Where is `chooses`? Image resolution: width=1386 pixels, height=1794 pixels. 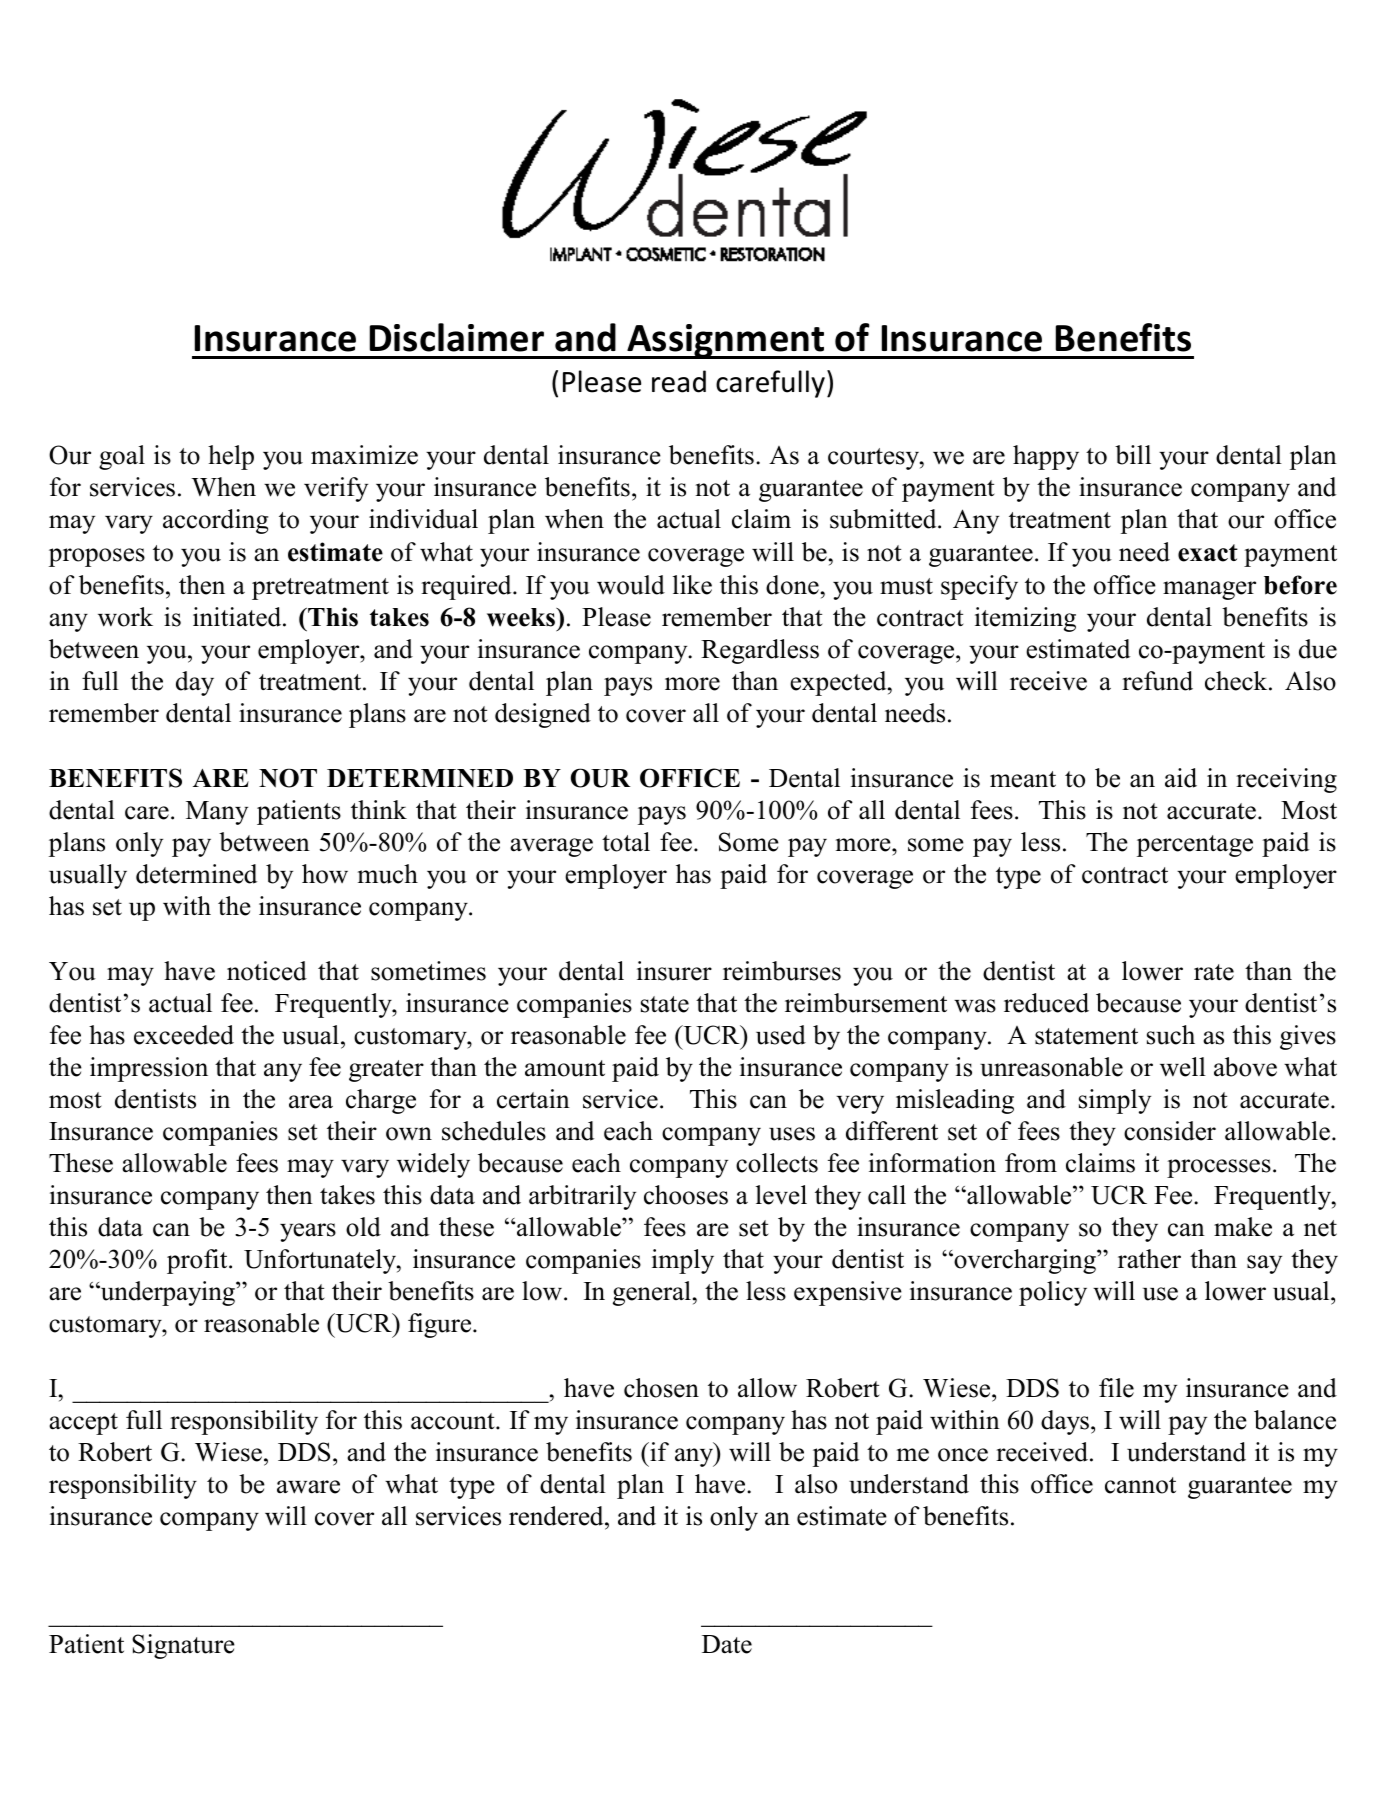
chooses is located at coordinates (686, 1195).
